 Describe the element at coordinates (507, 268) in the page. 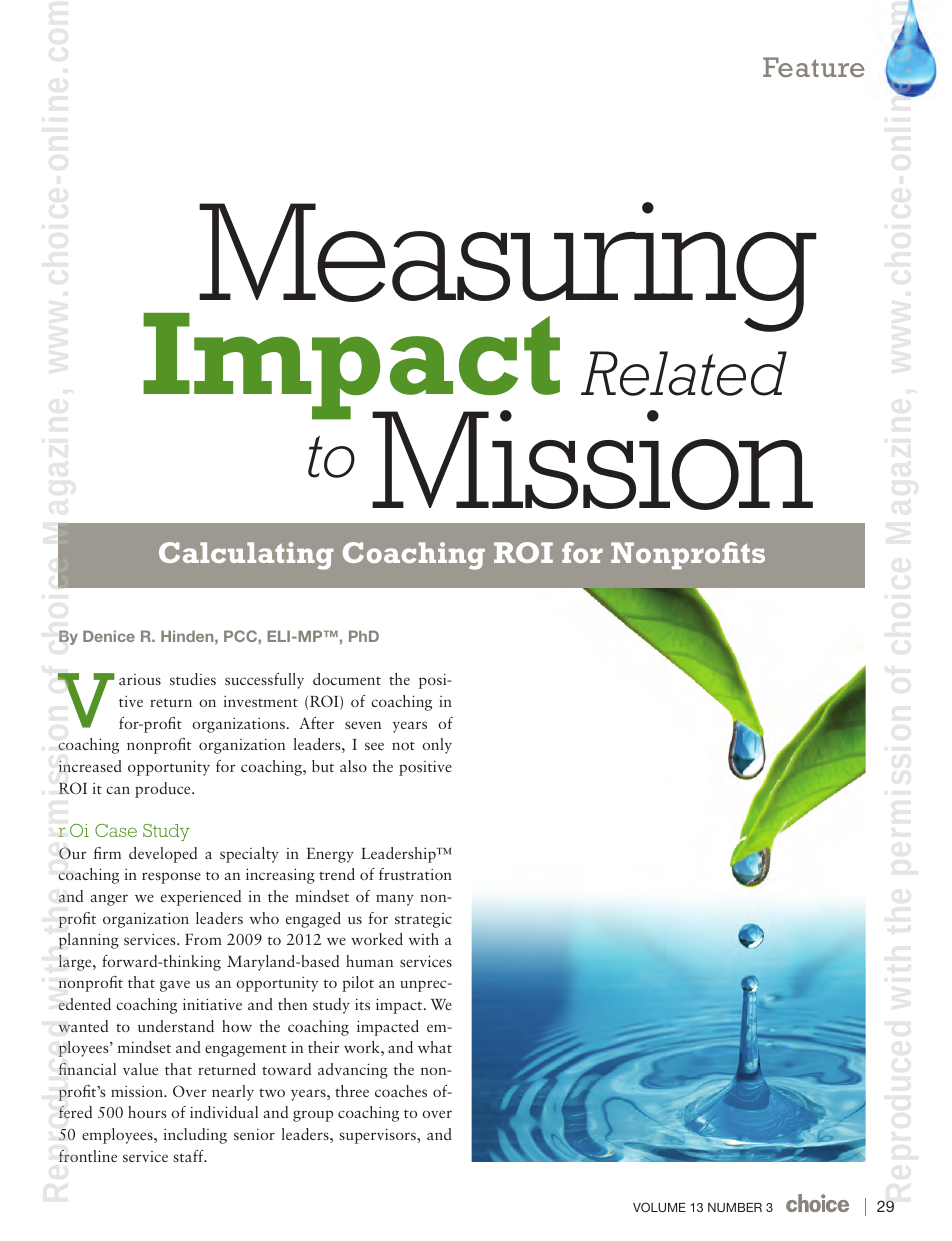

I see `Measuring` at that location.
